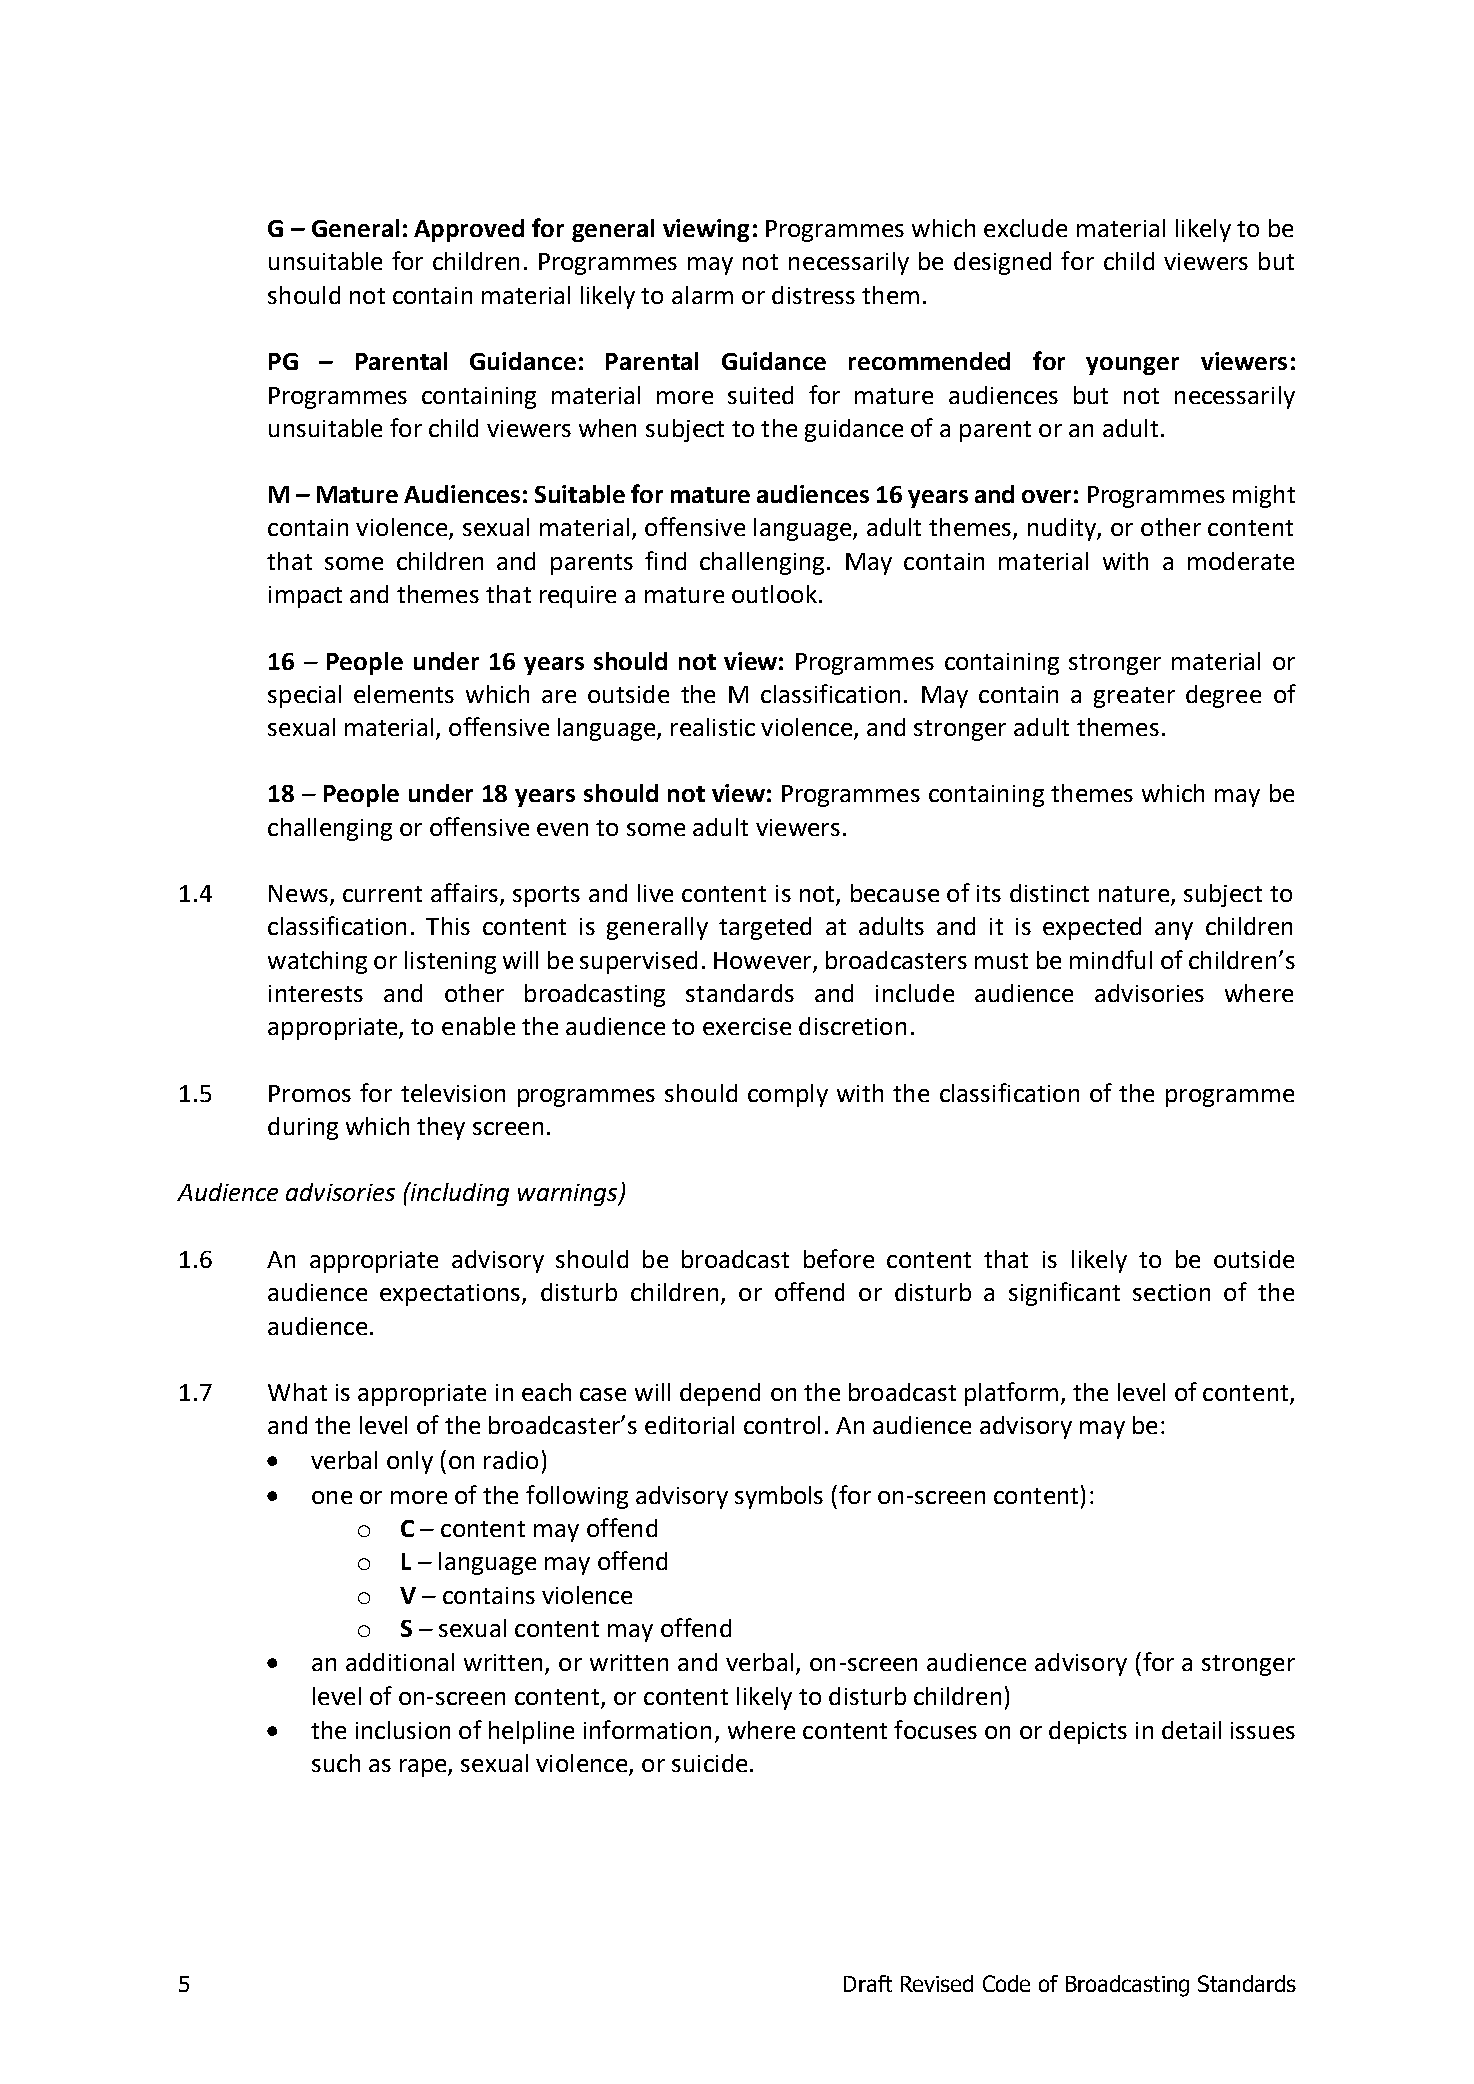  Describe the element at coordinates (779, 1497) in the screenshot. I see `symbols` at that location.
